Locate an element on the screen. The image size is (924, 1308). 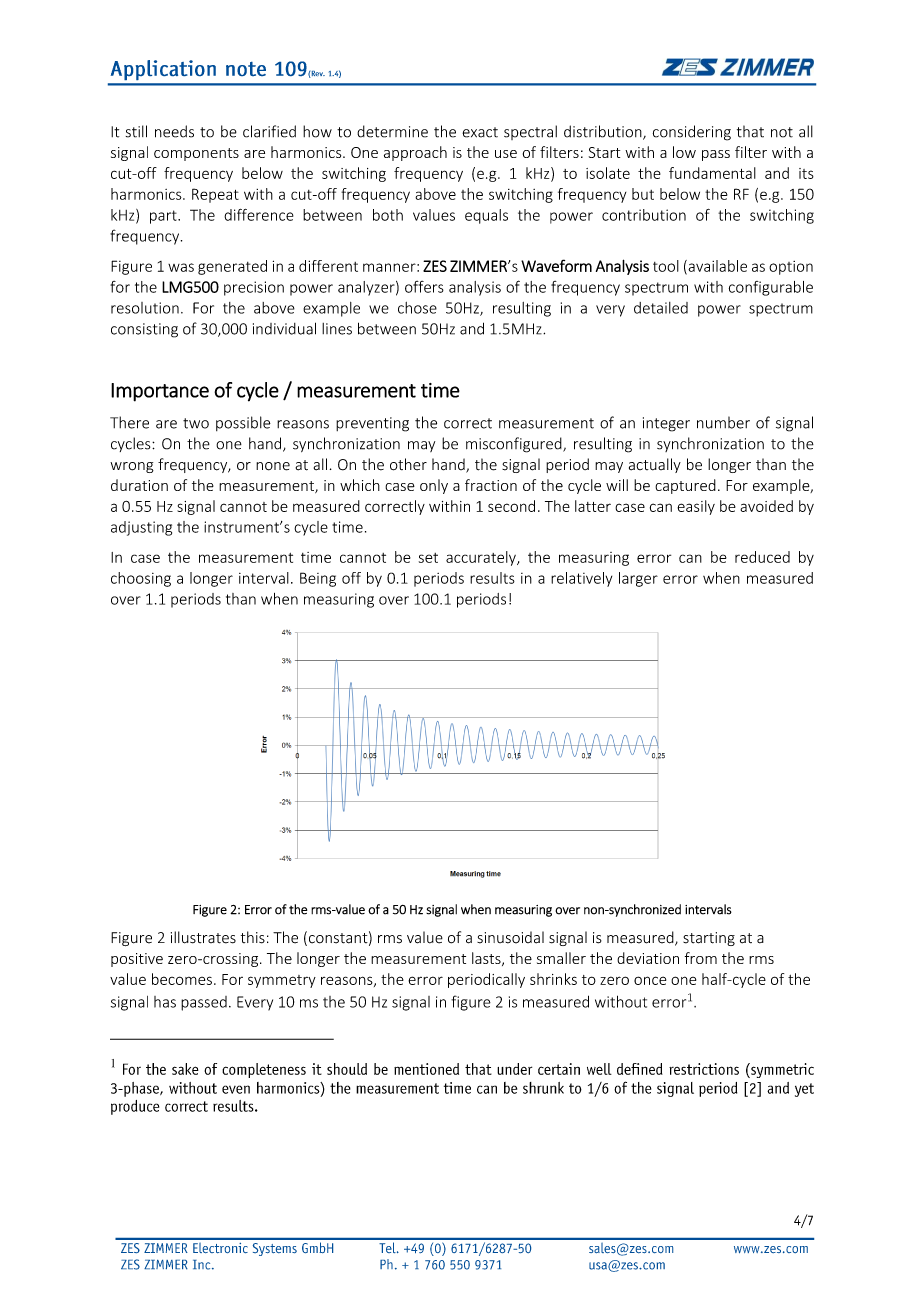
other is located at coordinates (408, 464).
